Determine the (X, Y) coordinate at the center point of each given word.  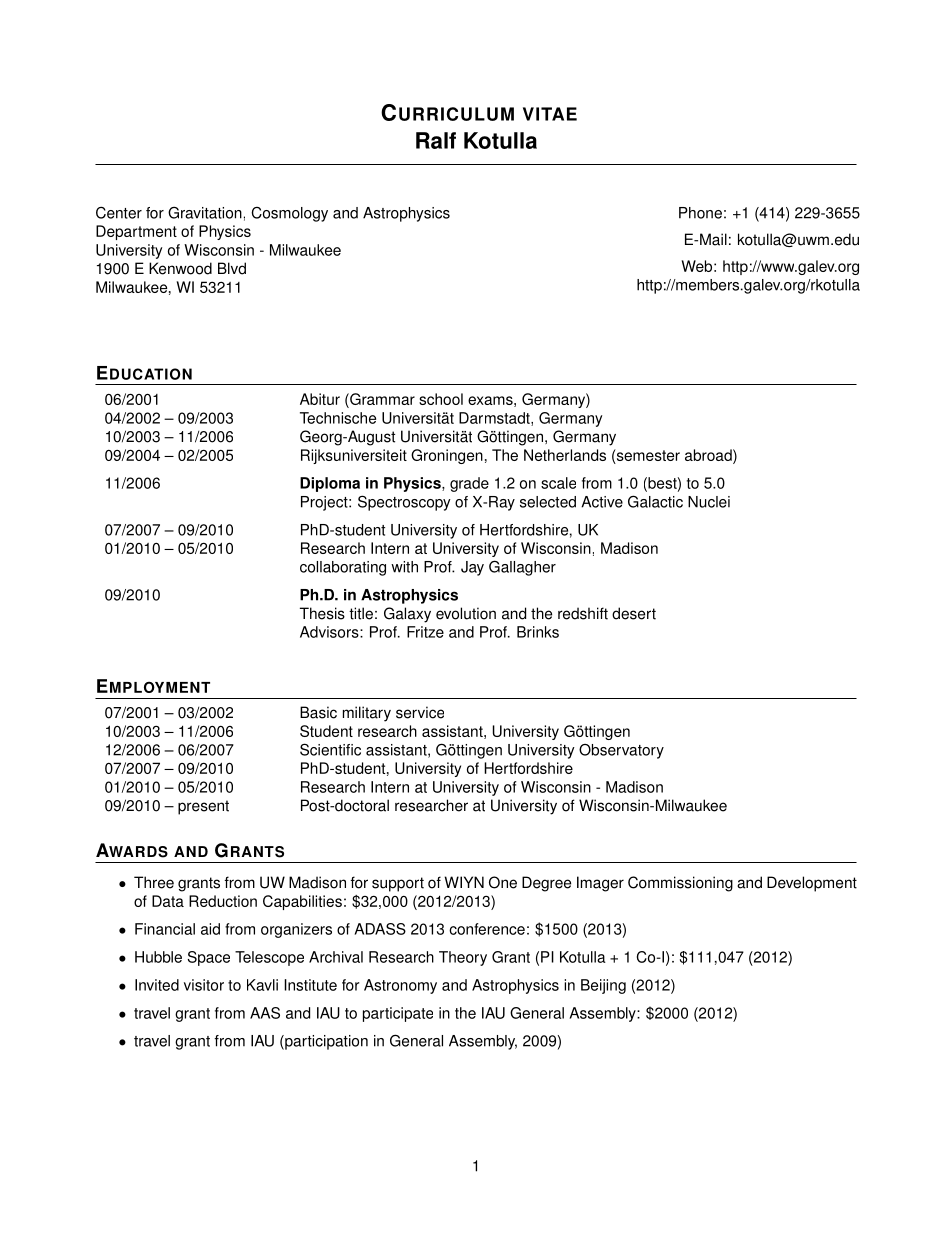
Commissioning (680, 884)
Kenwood (180, 268)
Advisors (330, 632)
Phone (700, 213)
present (203, 807)
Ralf (436, 140)
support (398, 884)
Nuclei (709, 502)
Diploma (330, 484)
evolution (466, 613)
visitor (204, 985)
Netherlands (565, 455)
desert (634, 613)
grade (469, 484)
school (441, 399)
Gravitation (205, 212)
